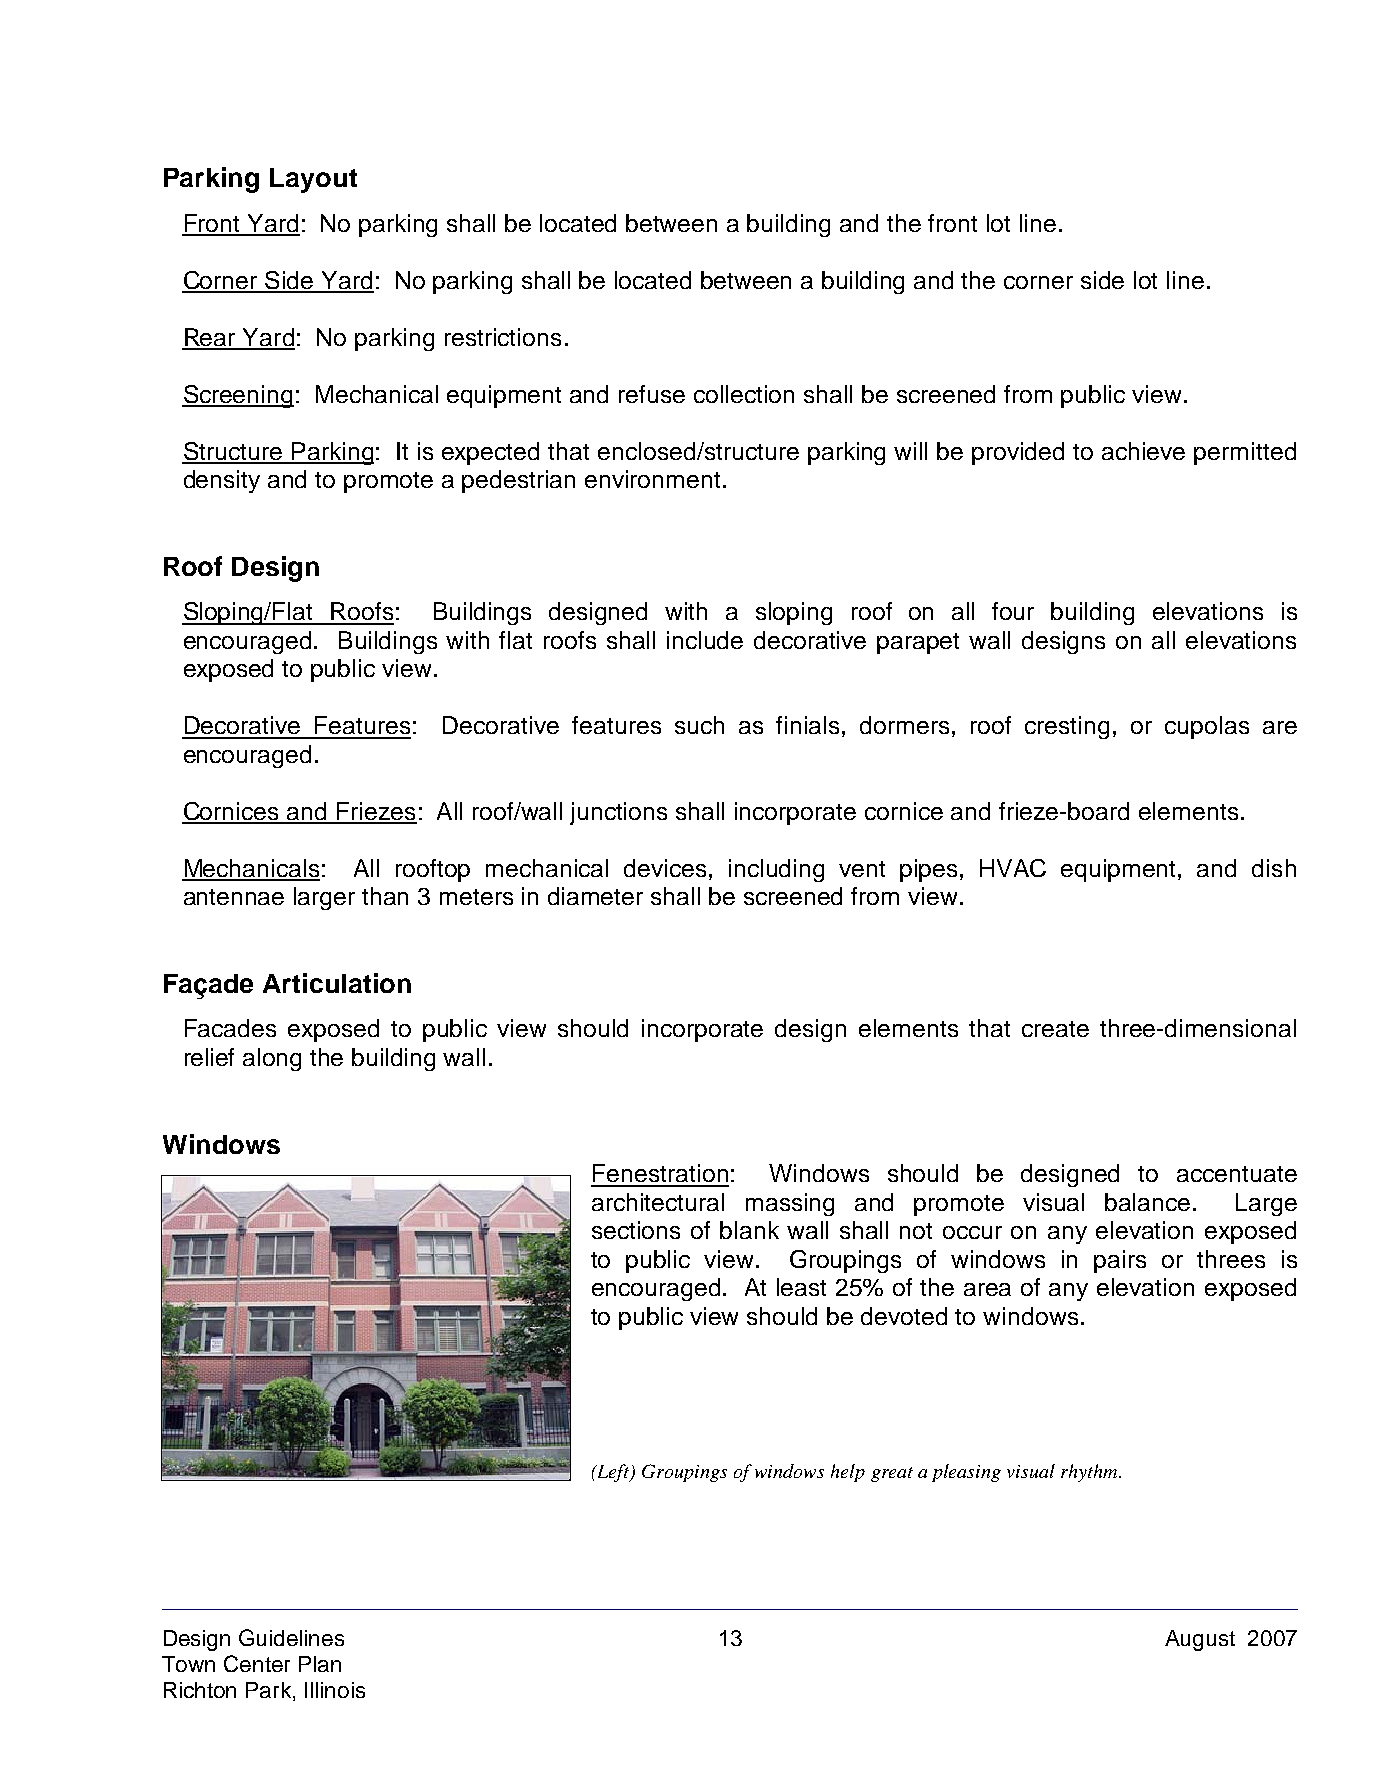  I want to click on than, so click(385, 896).
